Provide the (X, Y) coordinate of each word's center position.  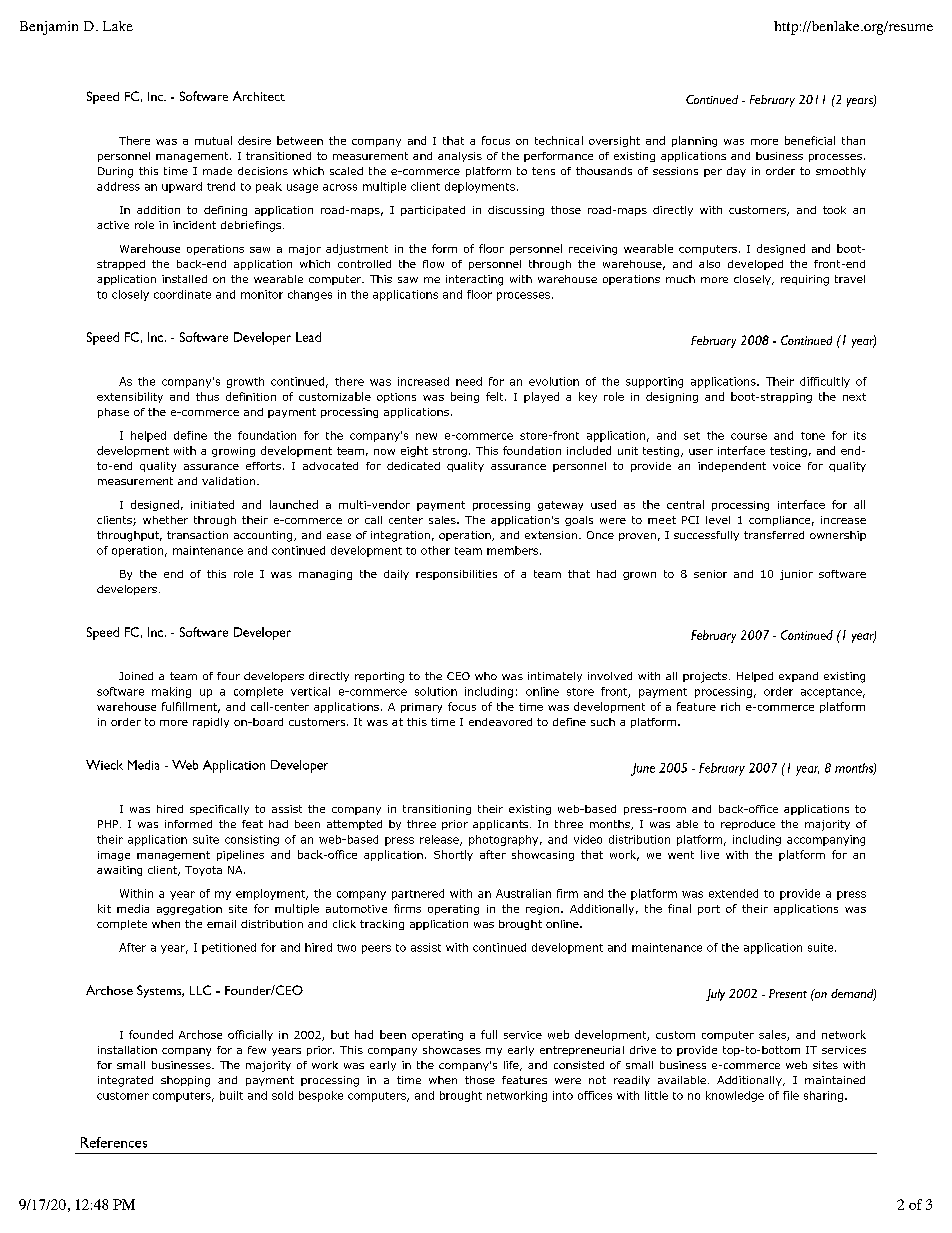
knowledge (735, 1096)
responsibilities (456, 575)
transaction (197, 535)
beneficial (810, 140)
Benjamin (49, 28)
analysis (460, 157)
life (512, 1066)
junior (796, 575)
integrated (125, 1081)
